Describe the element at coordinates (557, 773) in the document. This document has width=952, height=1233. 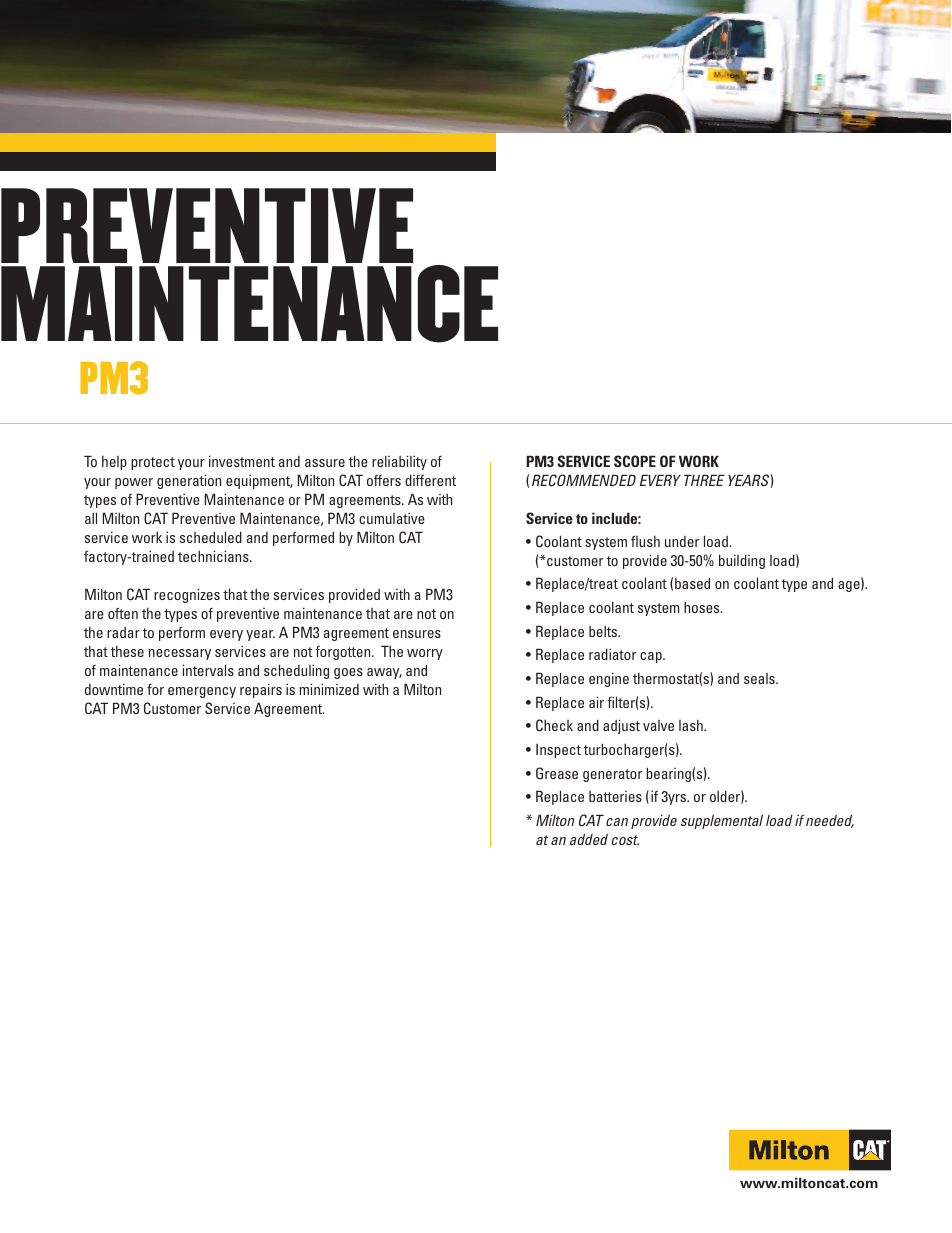
I see `Grease` at that location.
